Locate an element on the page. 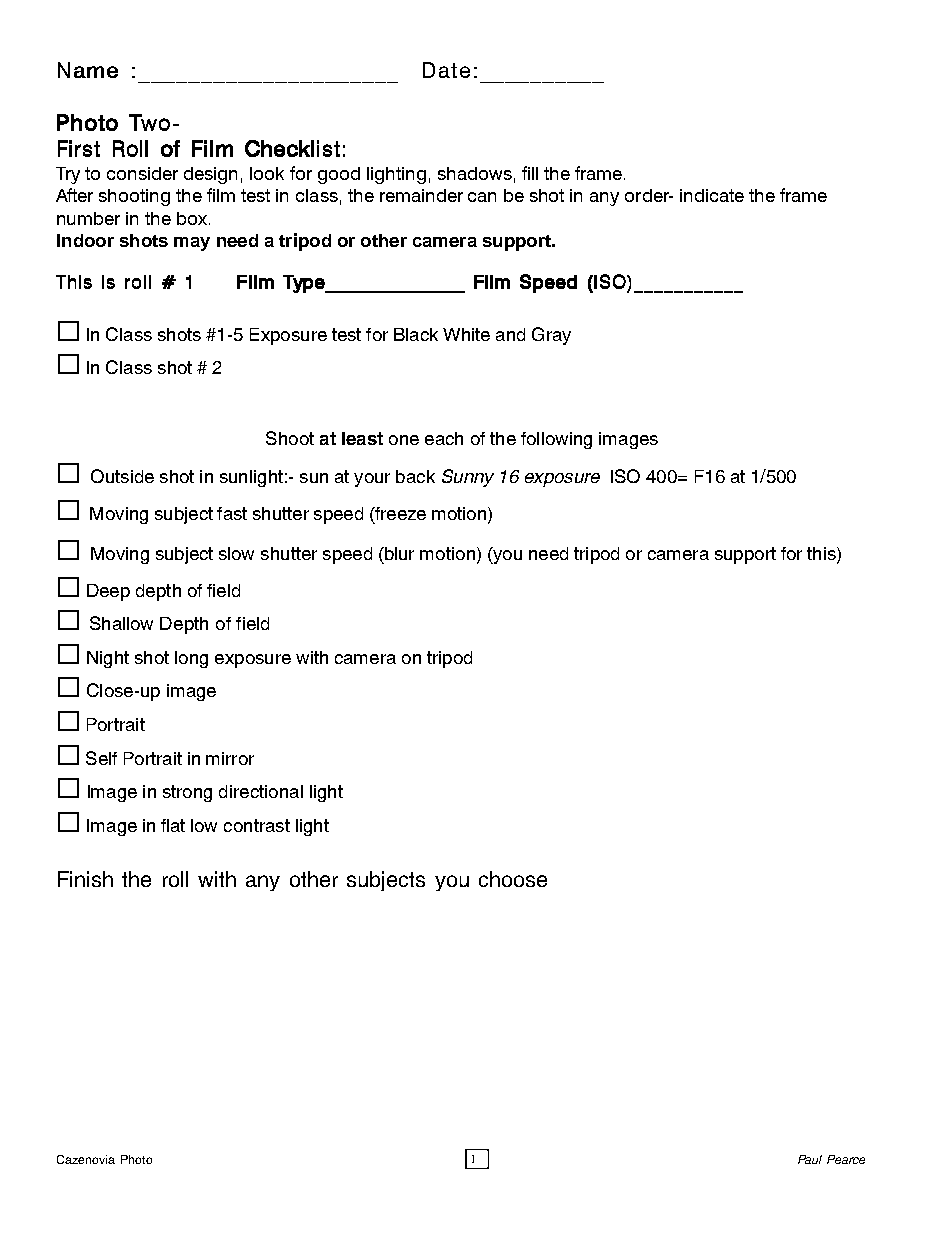  Name is located at coordinates (88, 70).
